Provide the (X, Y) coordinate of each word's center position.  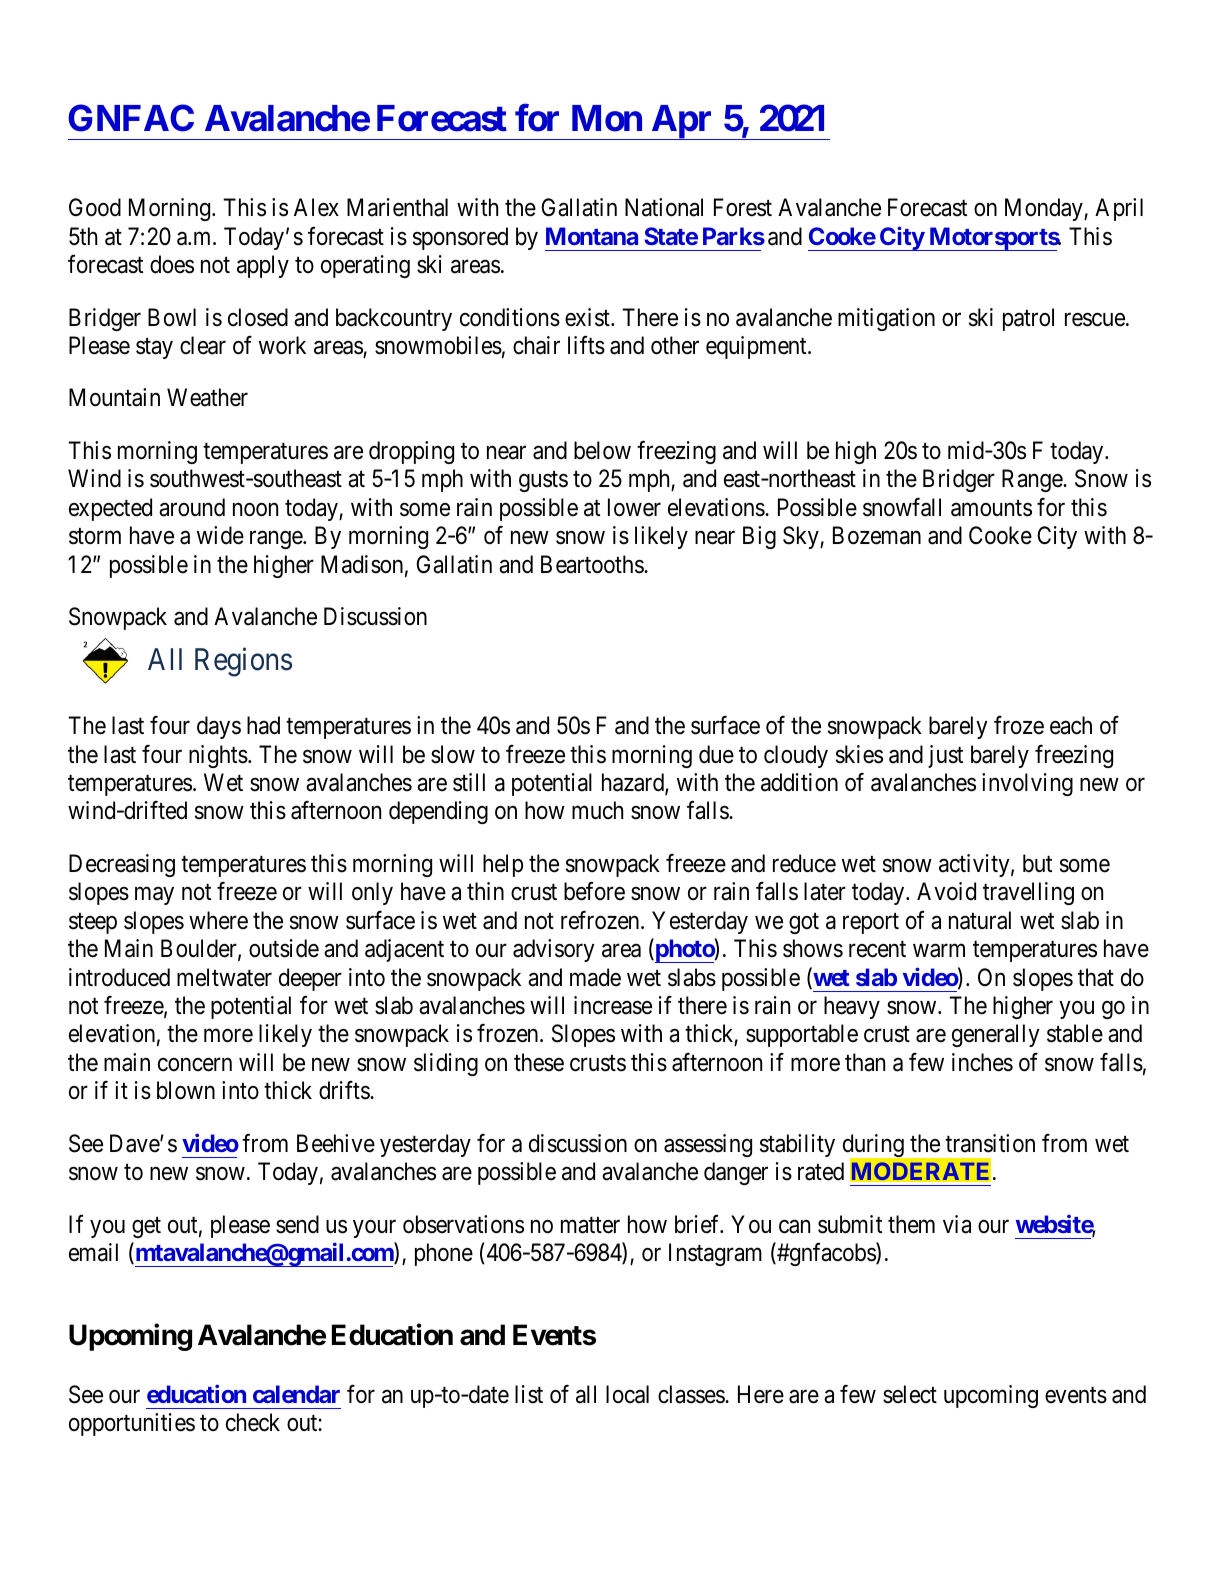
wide (220, 535)
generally (996, 1035)
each (1071, 725)
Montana (592, 236)
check (253, 1422)
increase (613, 1005)
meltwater (224, 977)
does (172, 264)
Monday (1045, 209)
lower (634, 507)
